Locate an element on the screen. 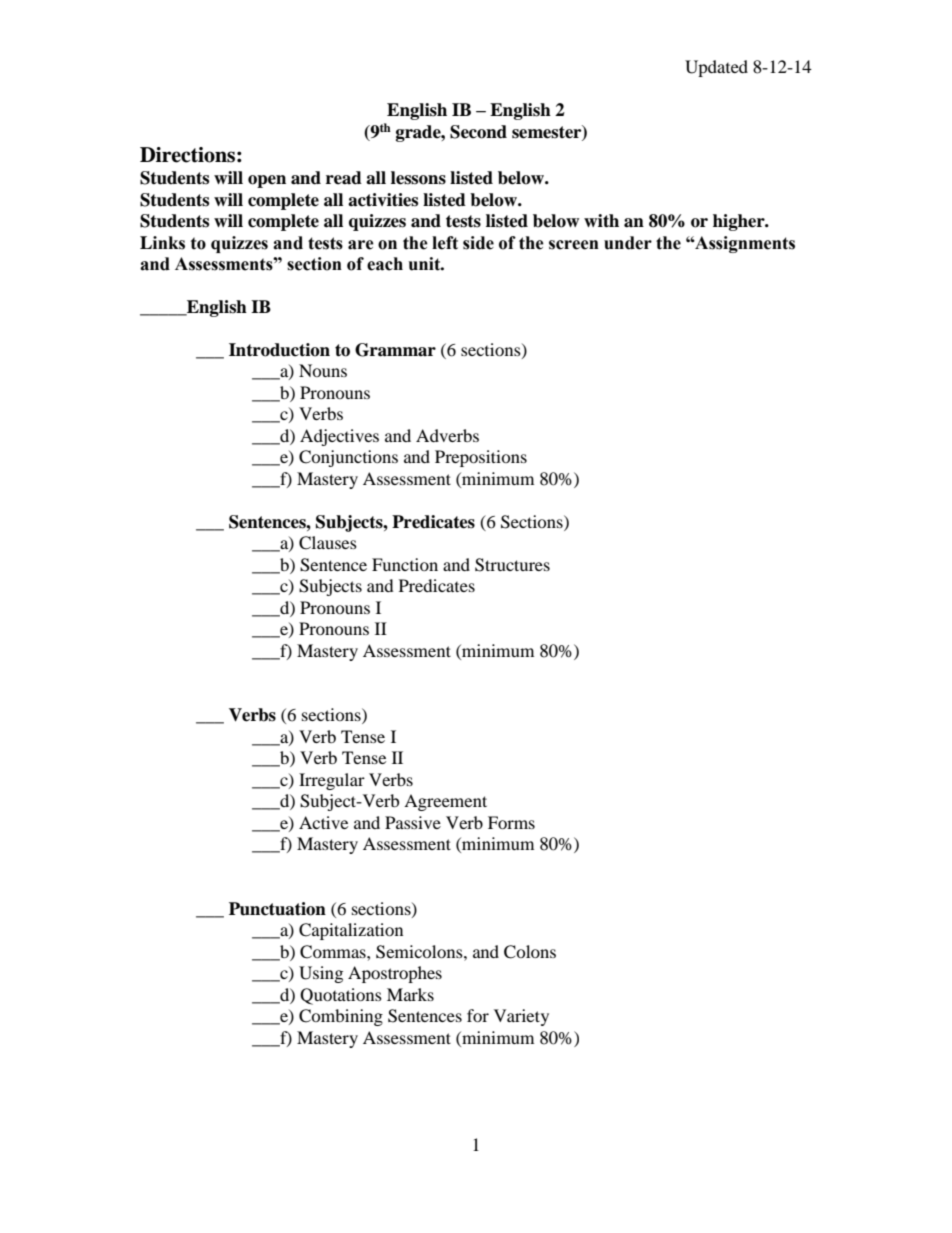  Introduction is located at coordinates (279, 350).
